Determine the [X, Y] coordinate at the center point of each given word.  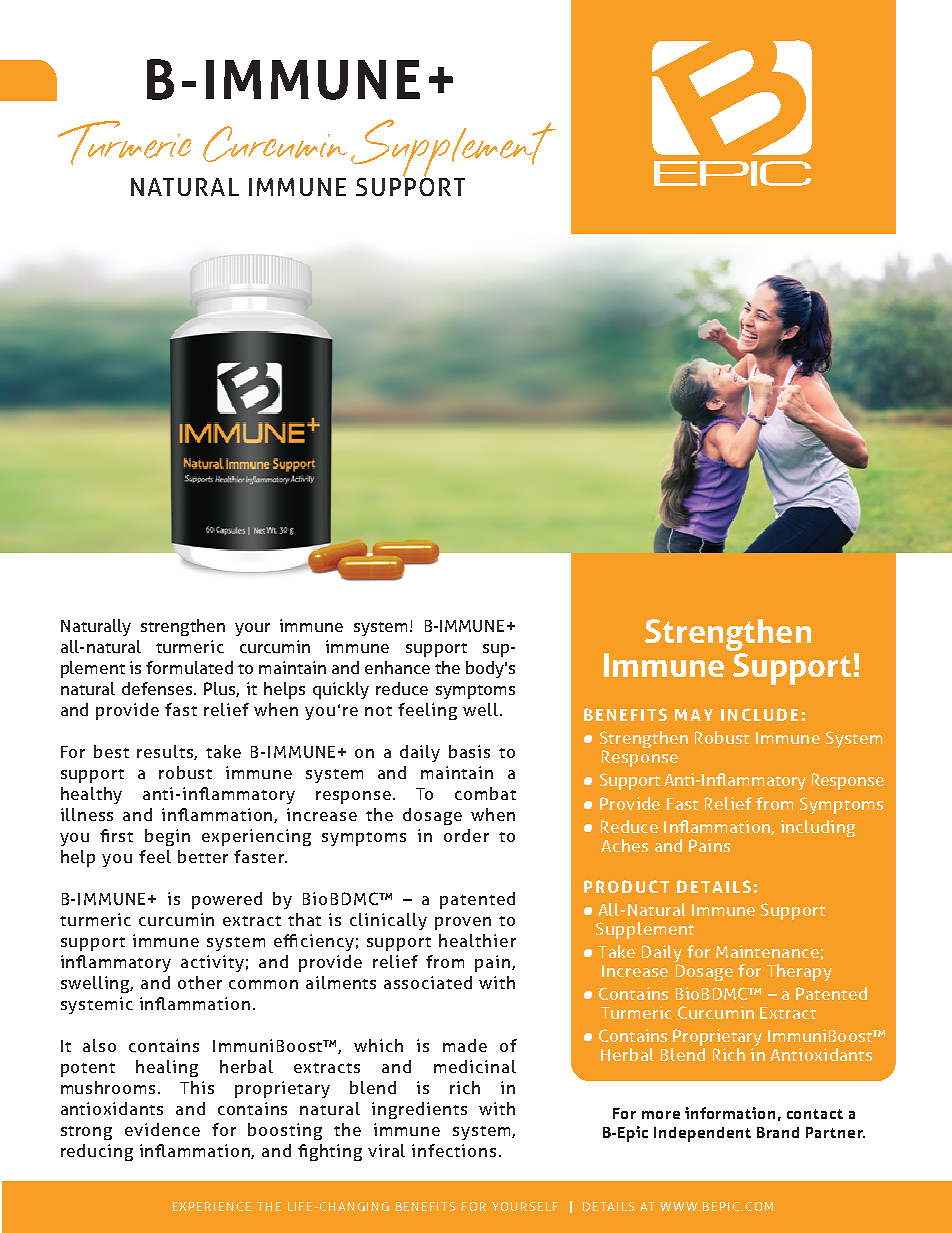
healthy [91, 795]
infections [454, 1150]
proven [463, 923]
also [99, 1045]
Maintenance [767, 951]
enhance [397, 667]
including [818, 828]
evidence [162, 1129]
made [465, 1045]
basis [469, 751]
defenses [157, 688]
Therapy [799, 972]
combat [485, 793]
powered [227, 900]
